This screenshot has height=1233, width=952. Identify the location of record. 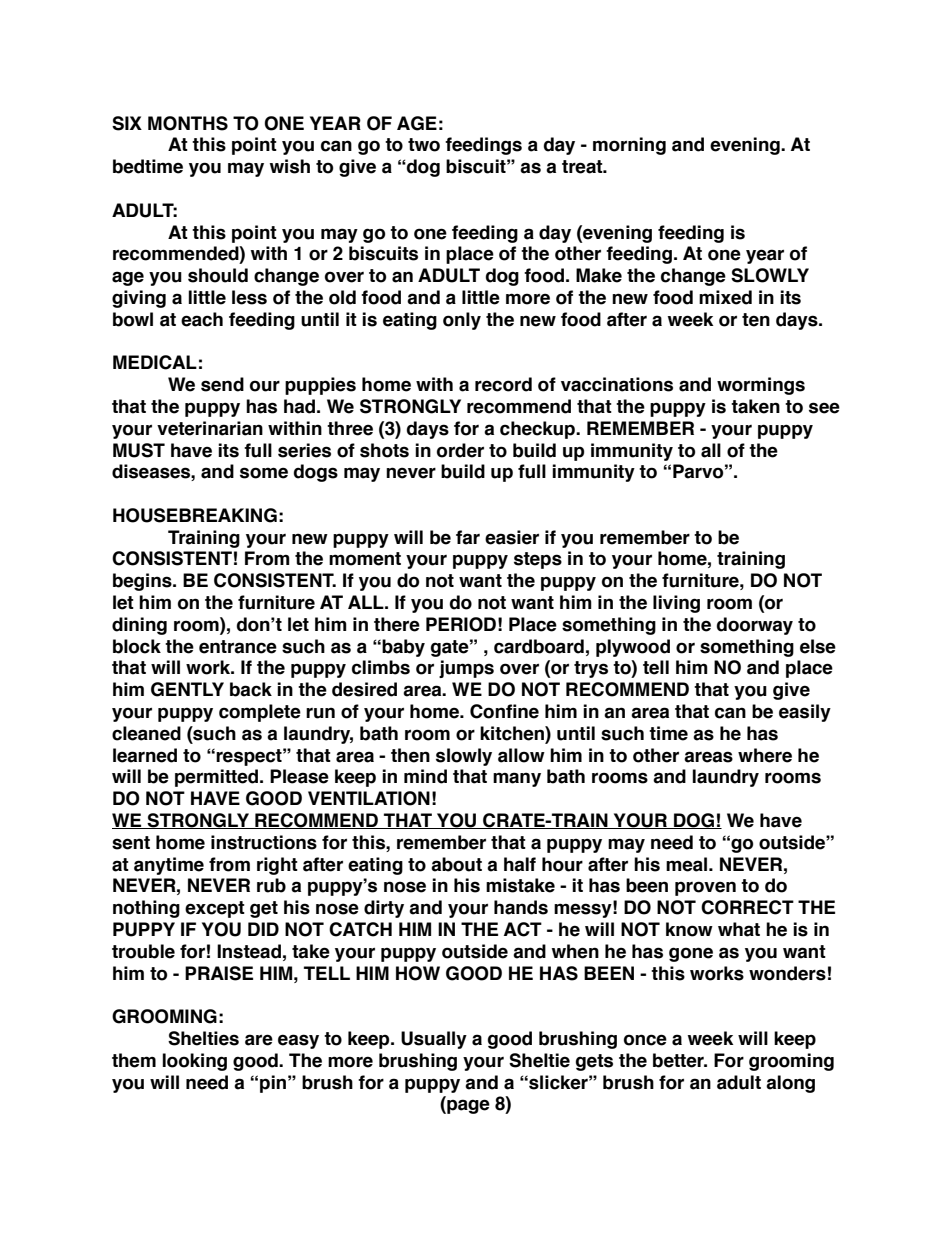
(503, 384).
